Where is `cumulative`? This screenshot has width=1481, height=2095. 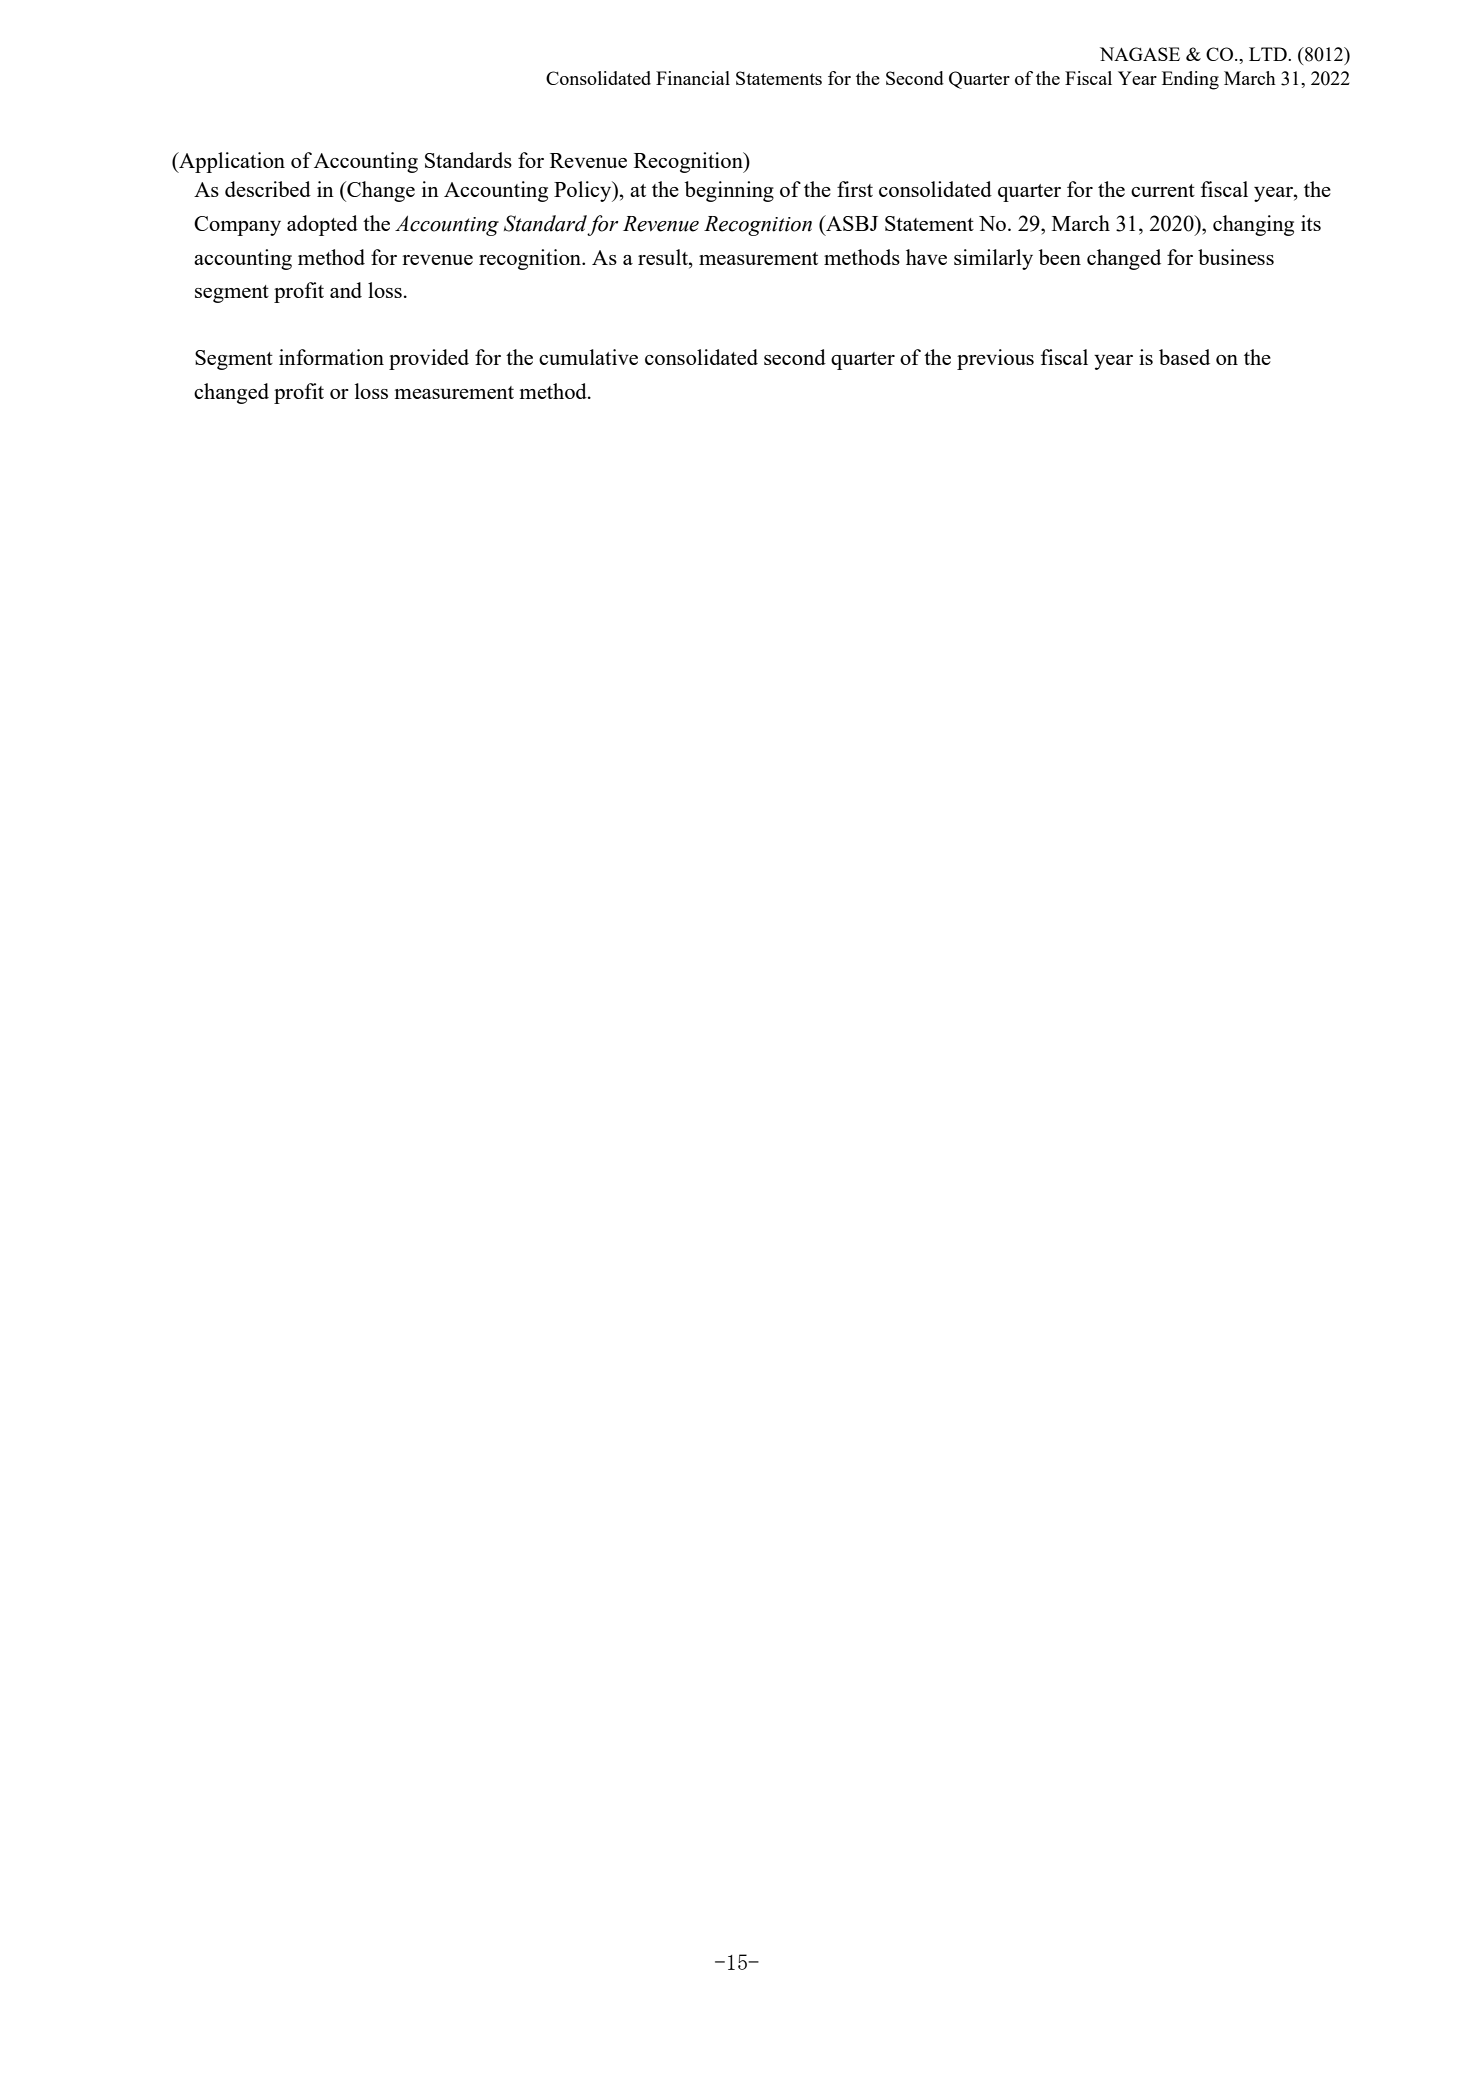
cumulative is located at coordinates (588, 357).
